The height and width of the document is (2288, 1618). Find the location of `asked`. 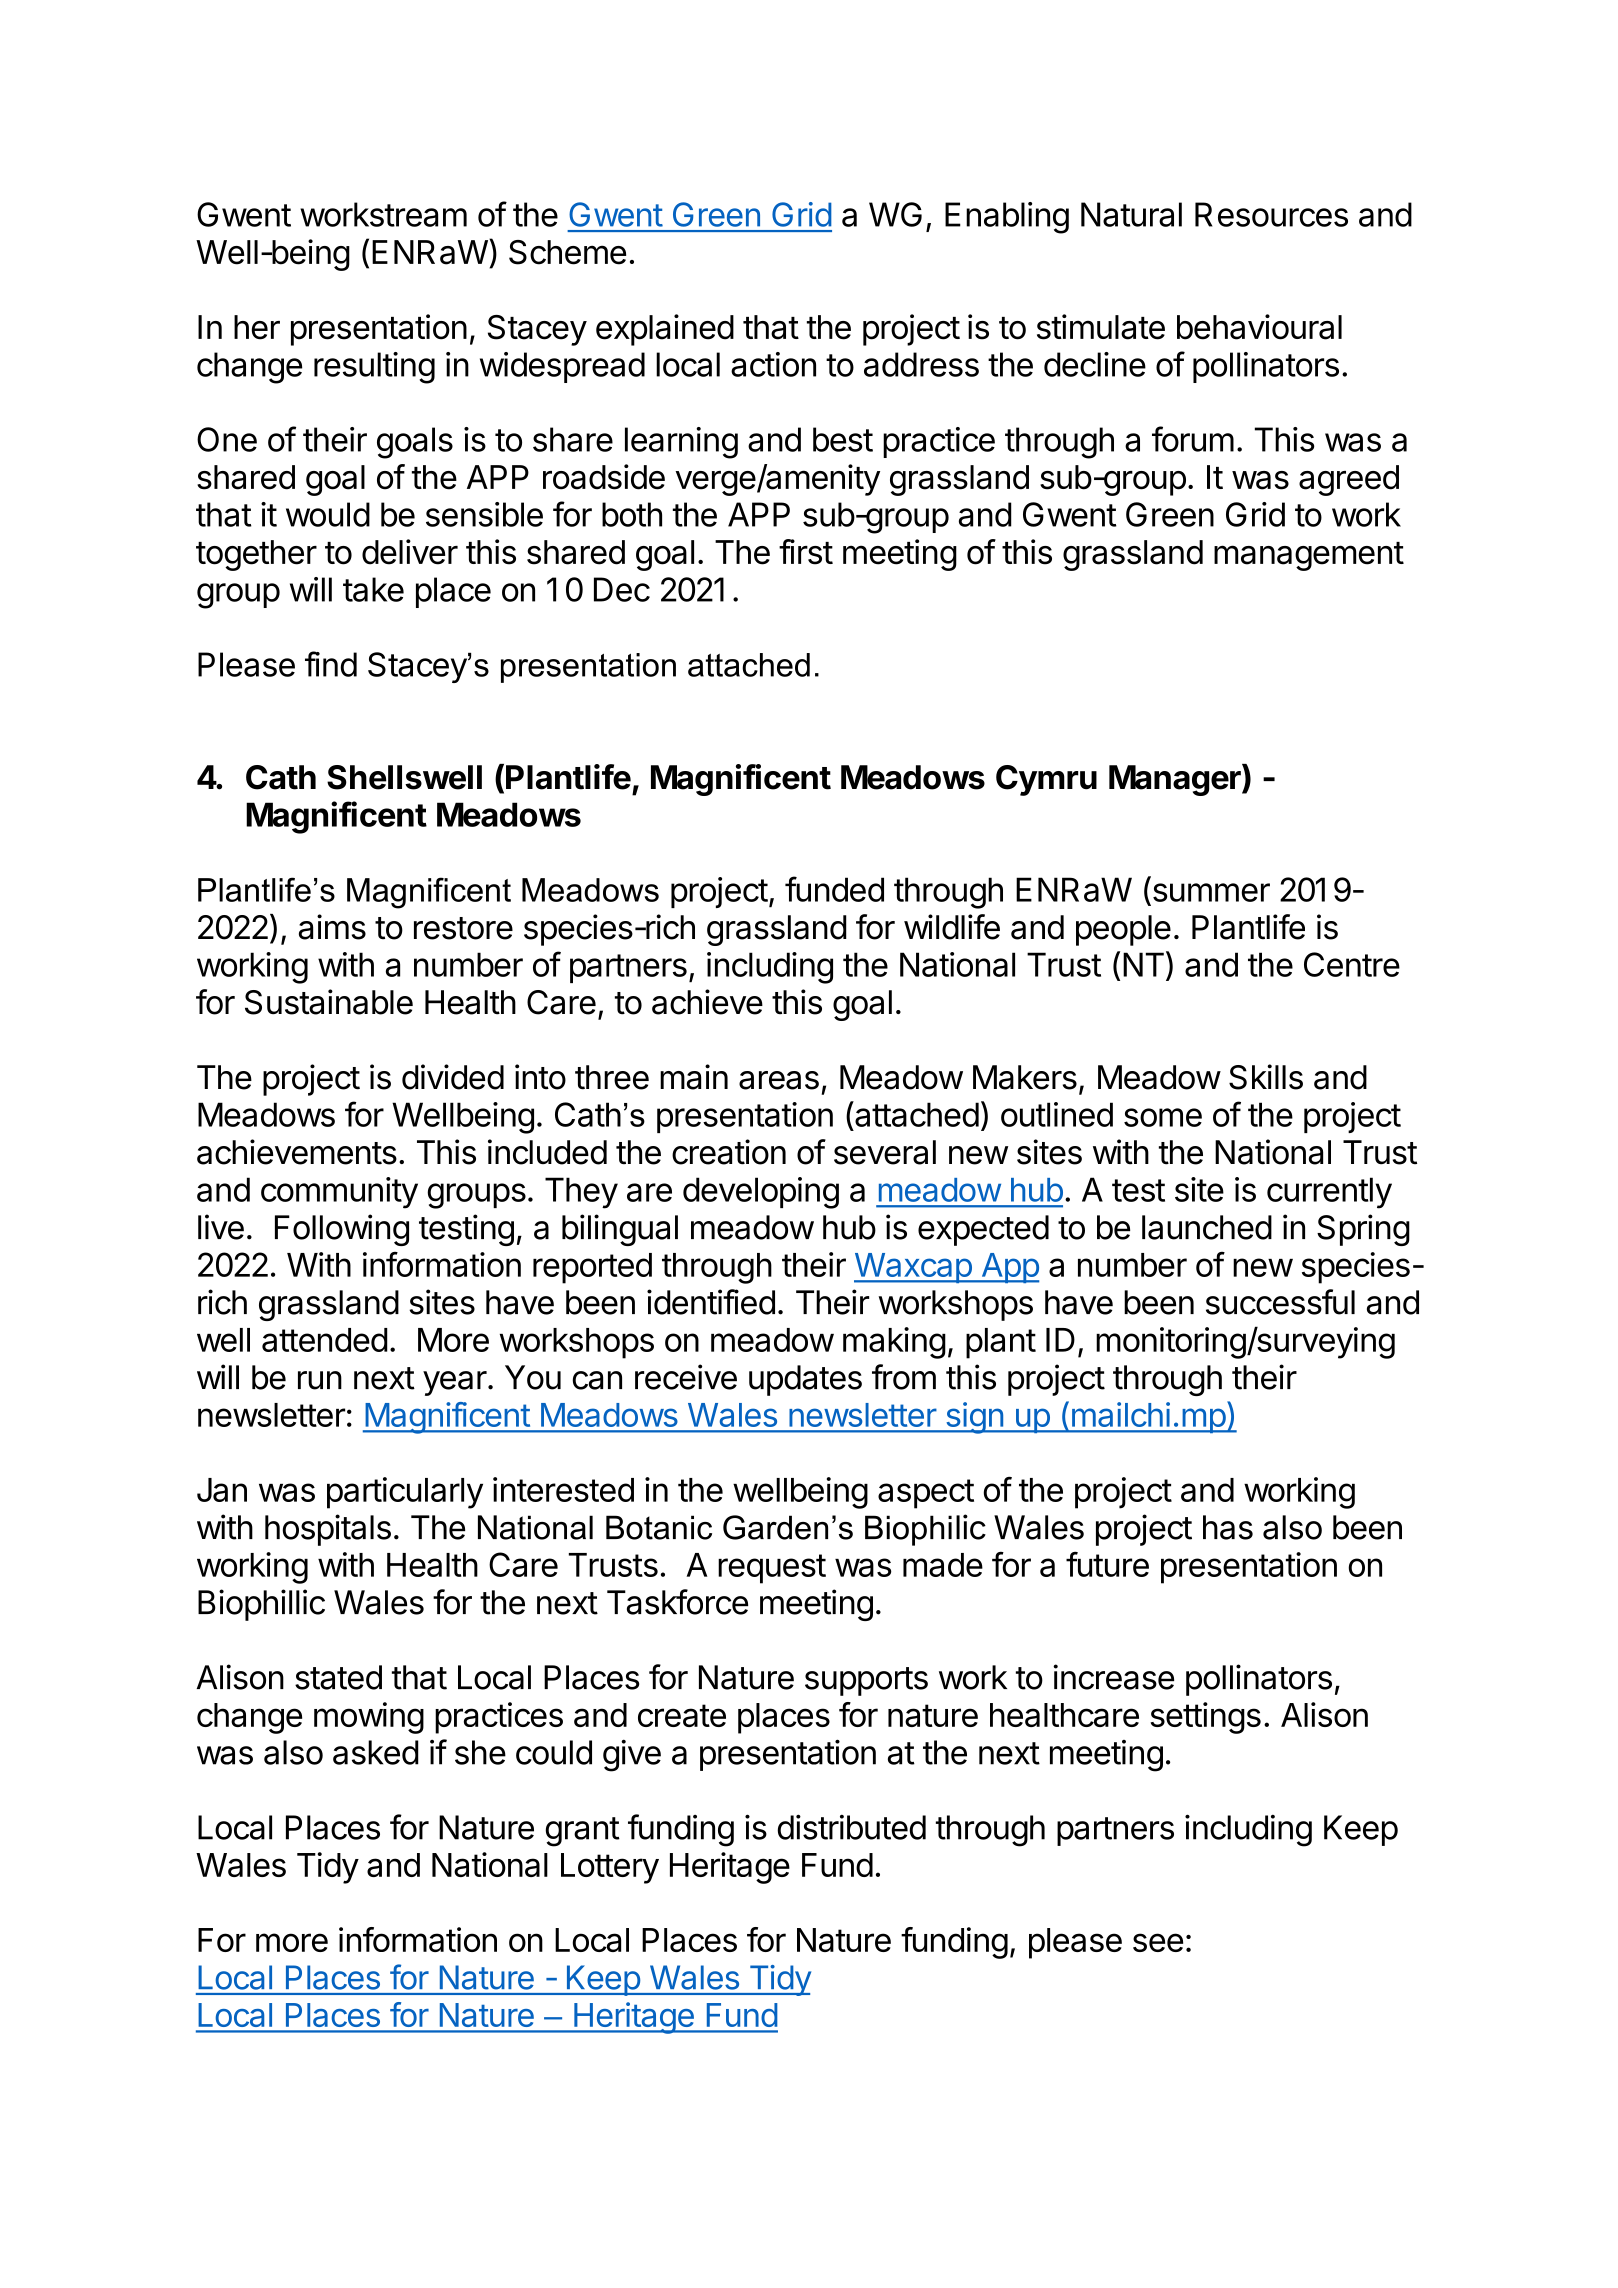

asked is located at coordinates (376, 1752).
